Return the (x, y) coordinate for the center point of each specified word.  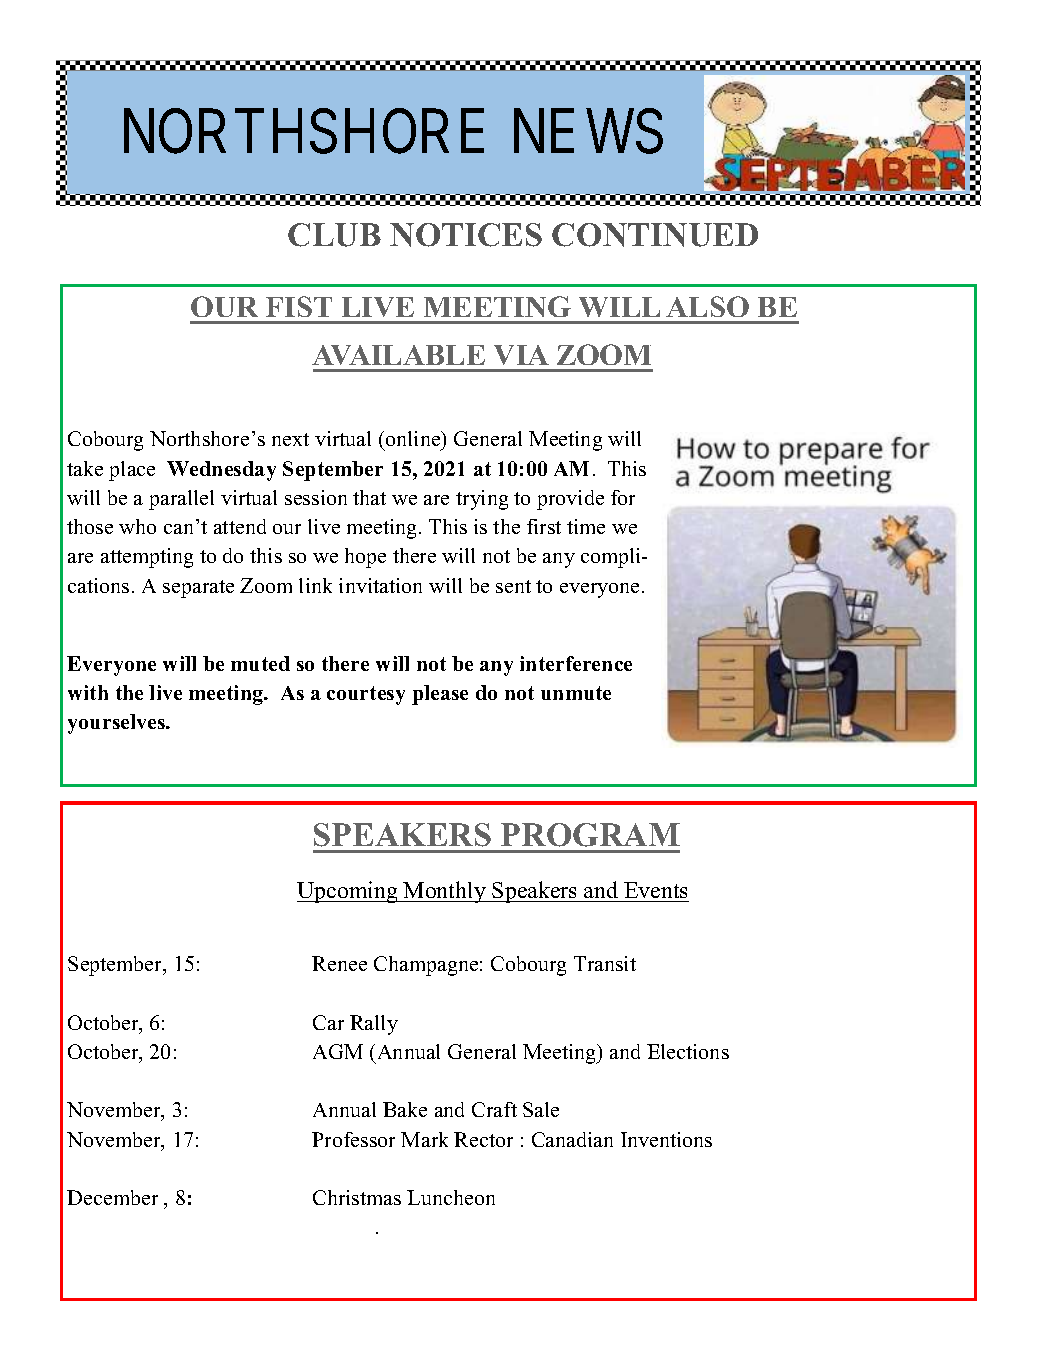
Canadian (572, 1139)
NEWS (588, 131)
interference (576, 663)
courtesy (366, 695)
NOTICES (466, 235)
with (88, 692)
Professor (353, 1139)
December (112, 1197)
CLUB (334, 235)
